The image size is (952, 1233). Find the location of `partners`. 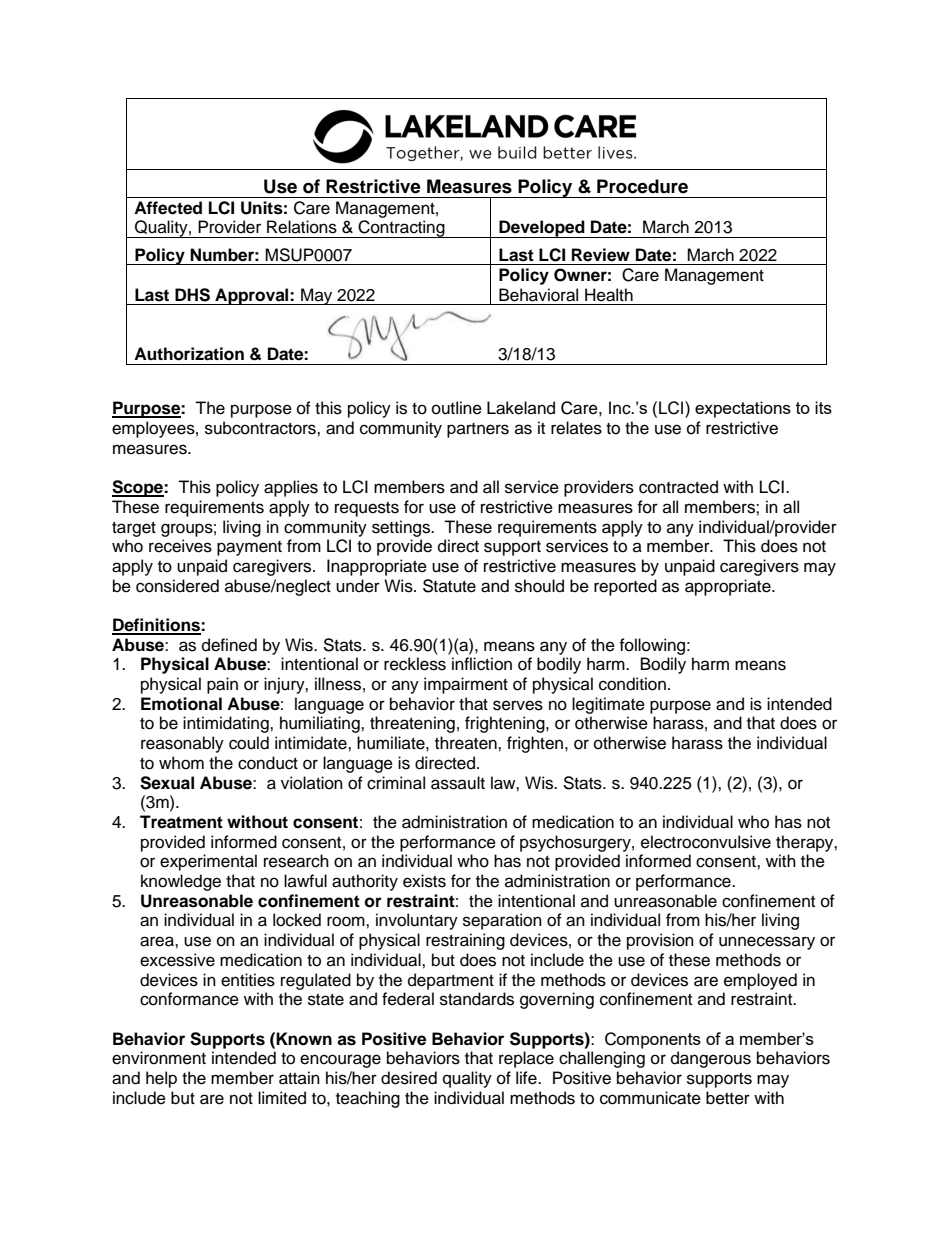

partners is located at coordinates (478, 430).
